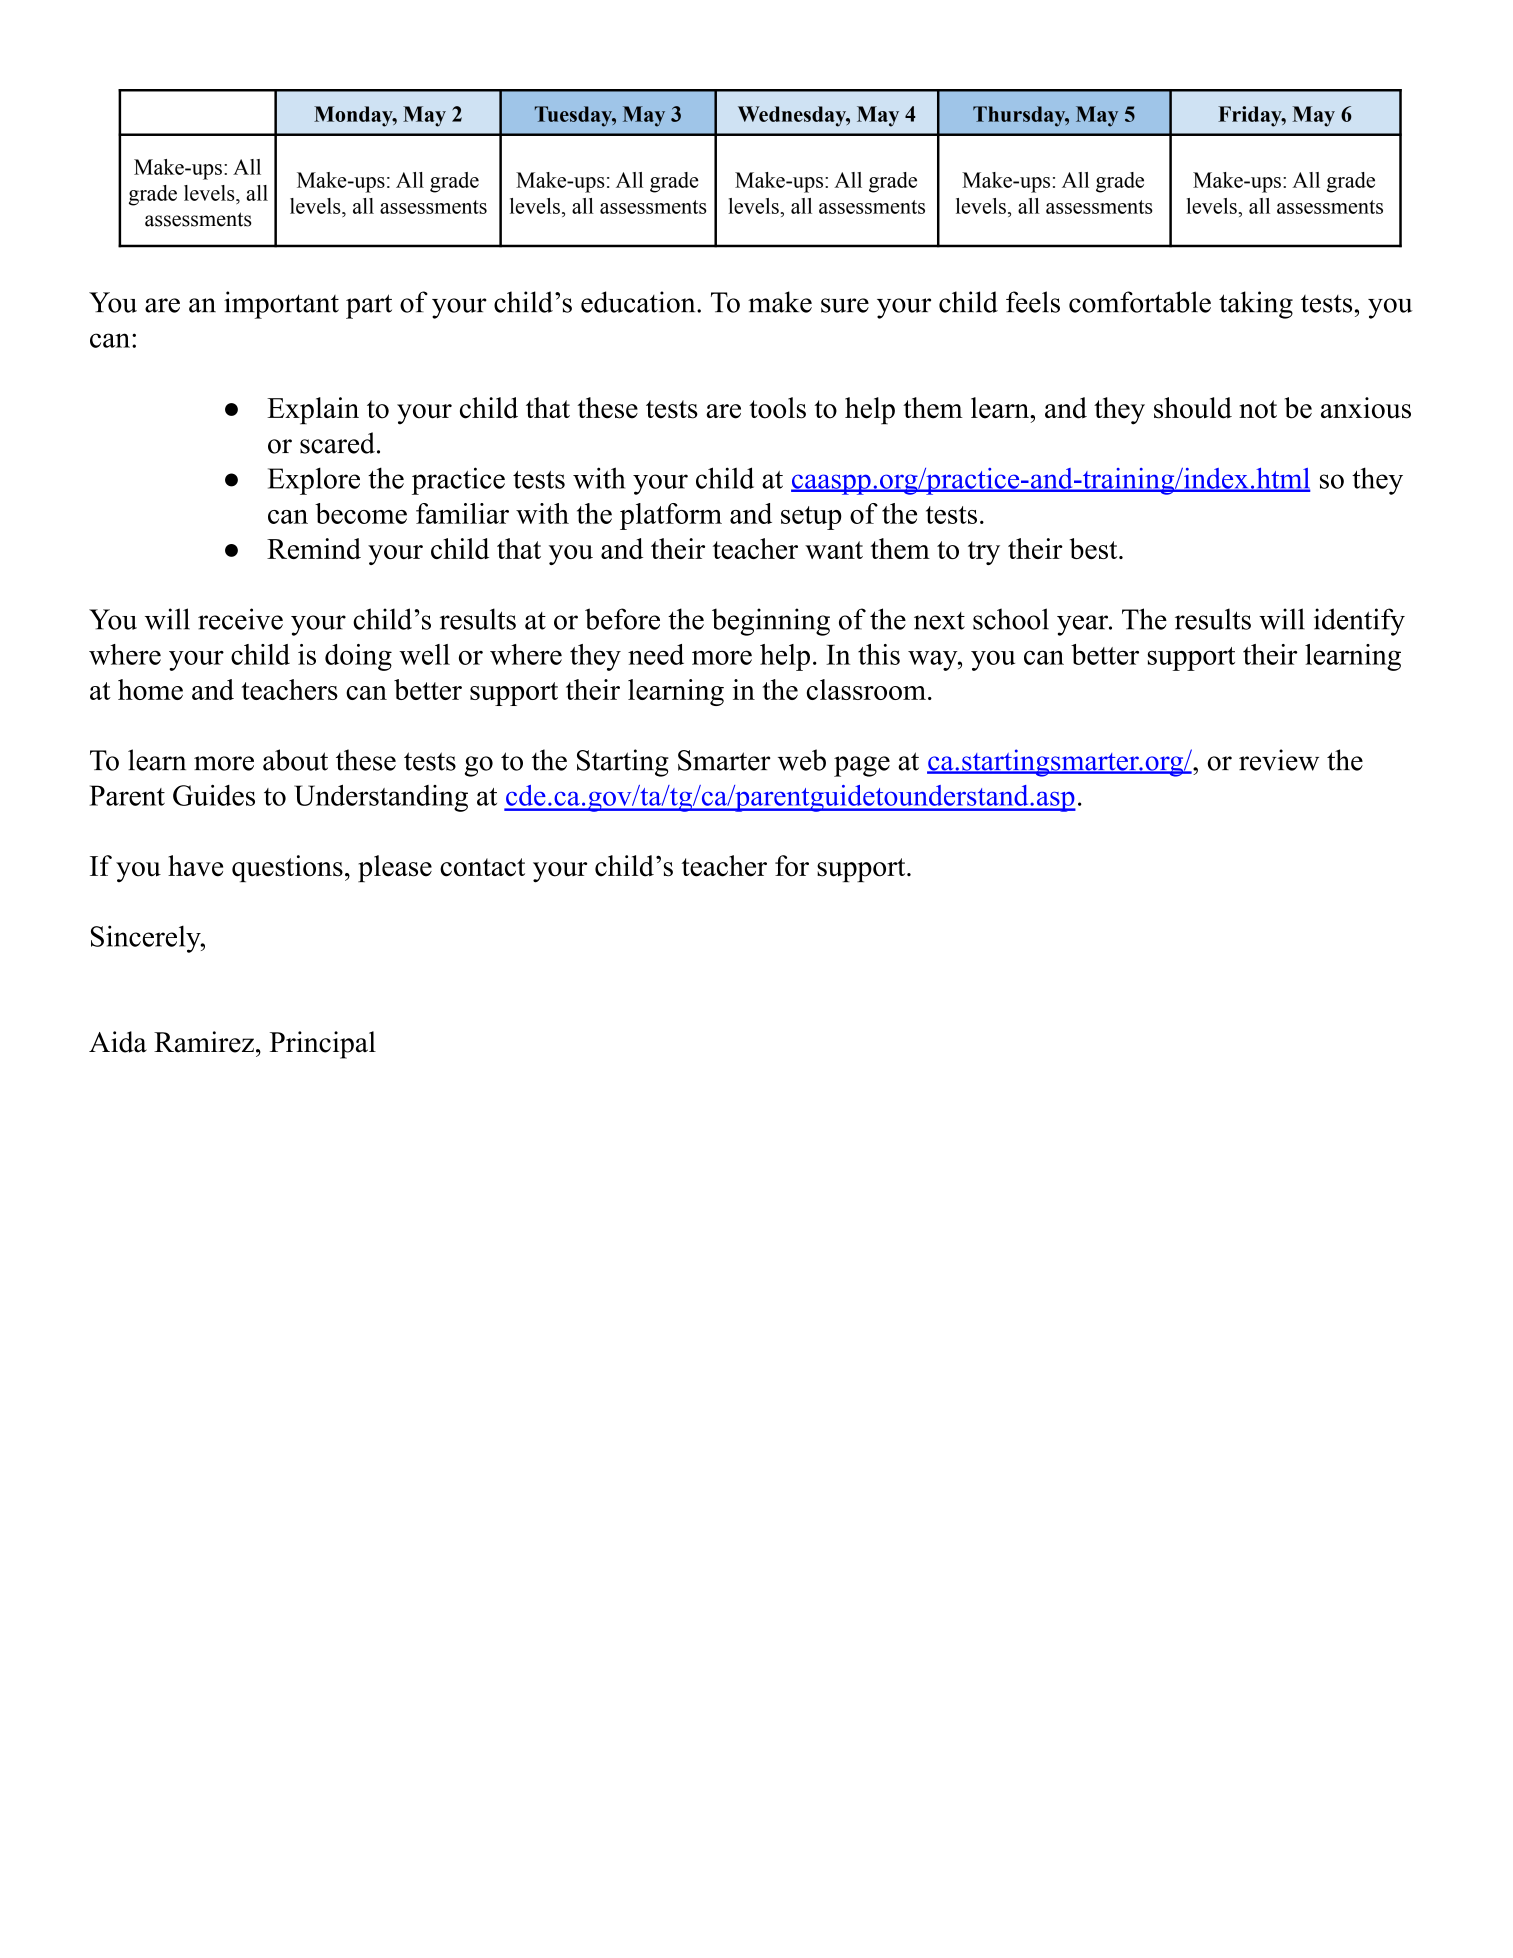 The image size is (1513, 1958). Describe the element at coordinates (656, 654) in the screenshot. I see `need` at that location.
